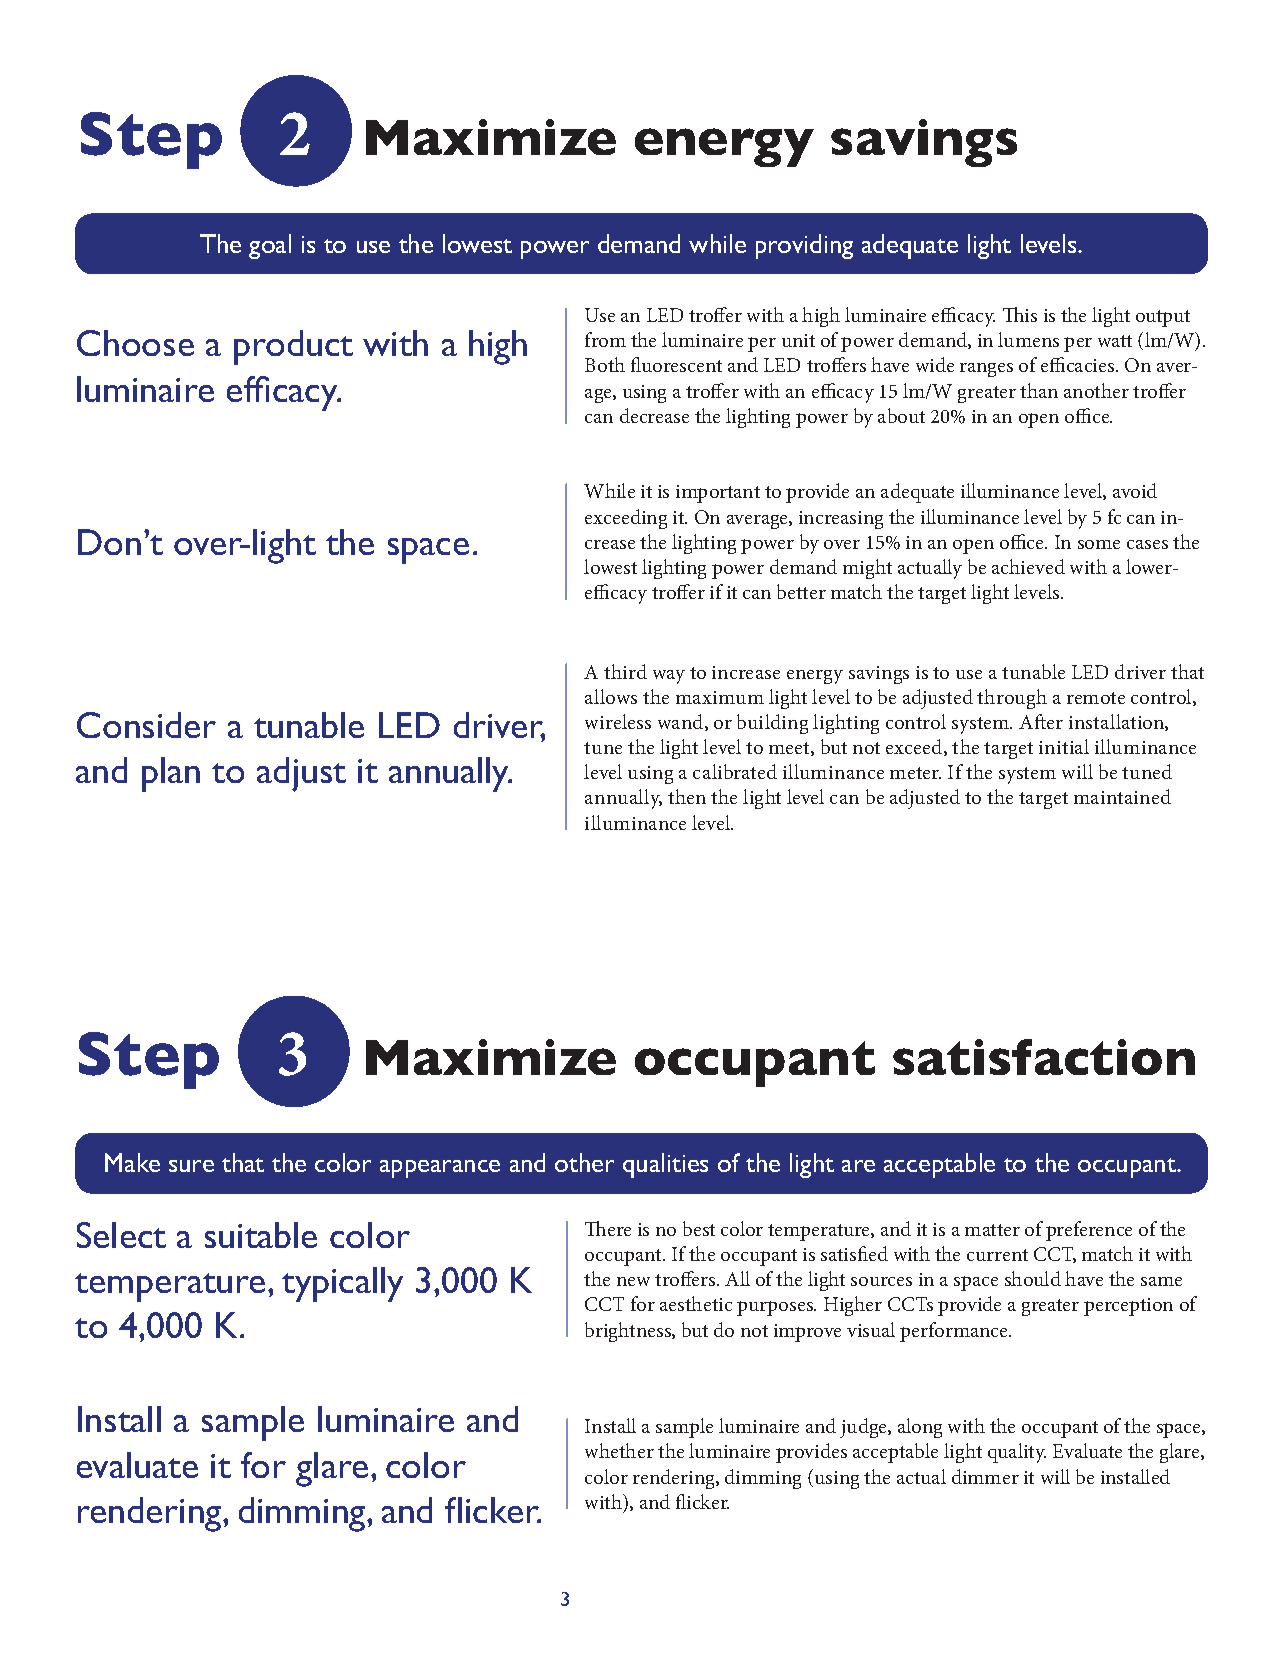 Image resolution: width=1283 pixels, height=1660 pixels. What do you see at coordinates (171, 774) in the screenshot?
I see `plan` at bounding box center [171, 774].
